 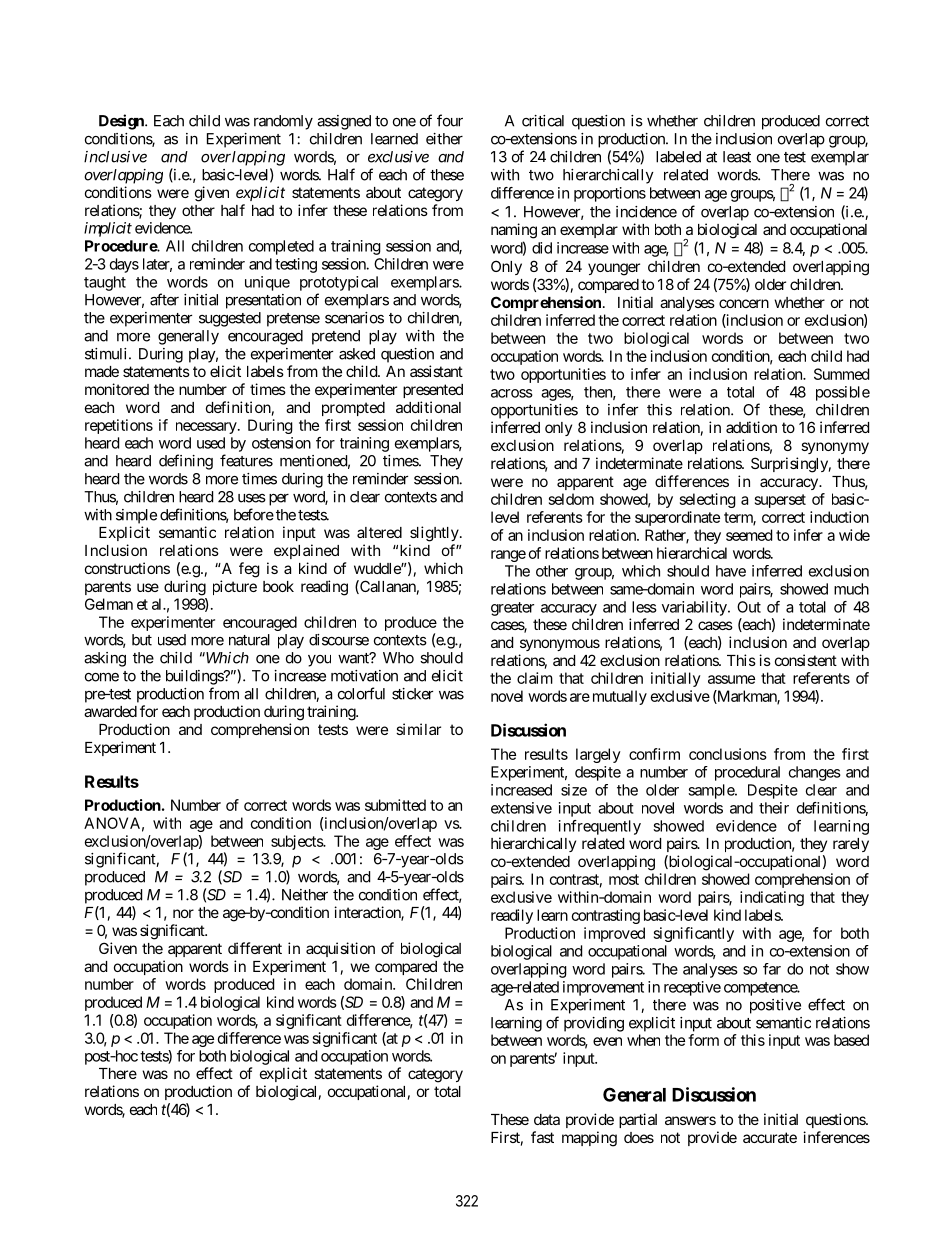 What do you see at coordinates (255, 948) in the page?
I see `different` at bounding box center [255, 948].
